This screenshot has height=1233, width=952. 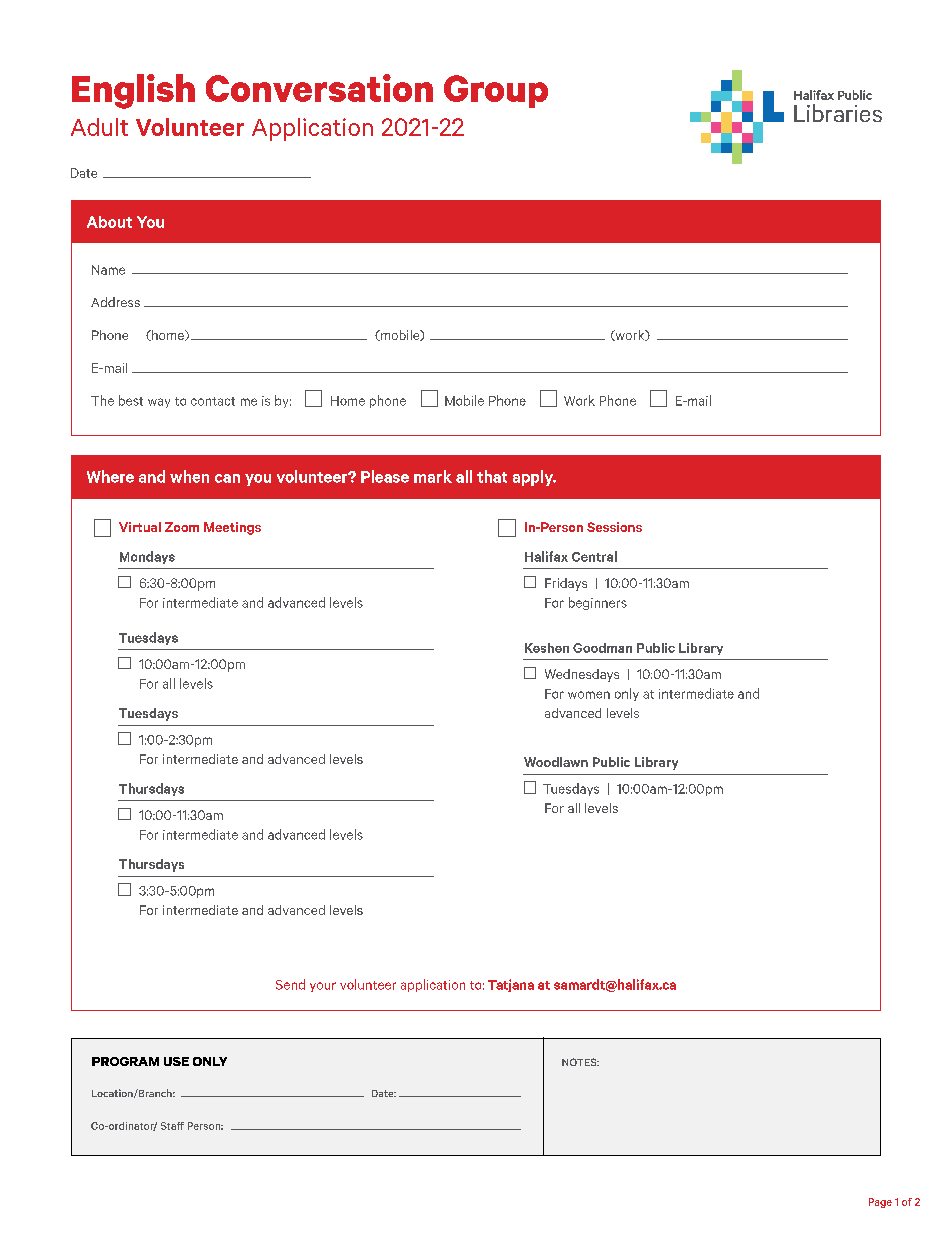 What do you see at coordinates (880, 1203) in the screenshot?
I see `Page` at bounding box center [880, 1203].
